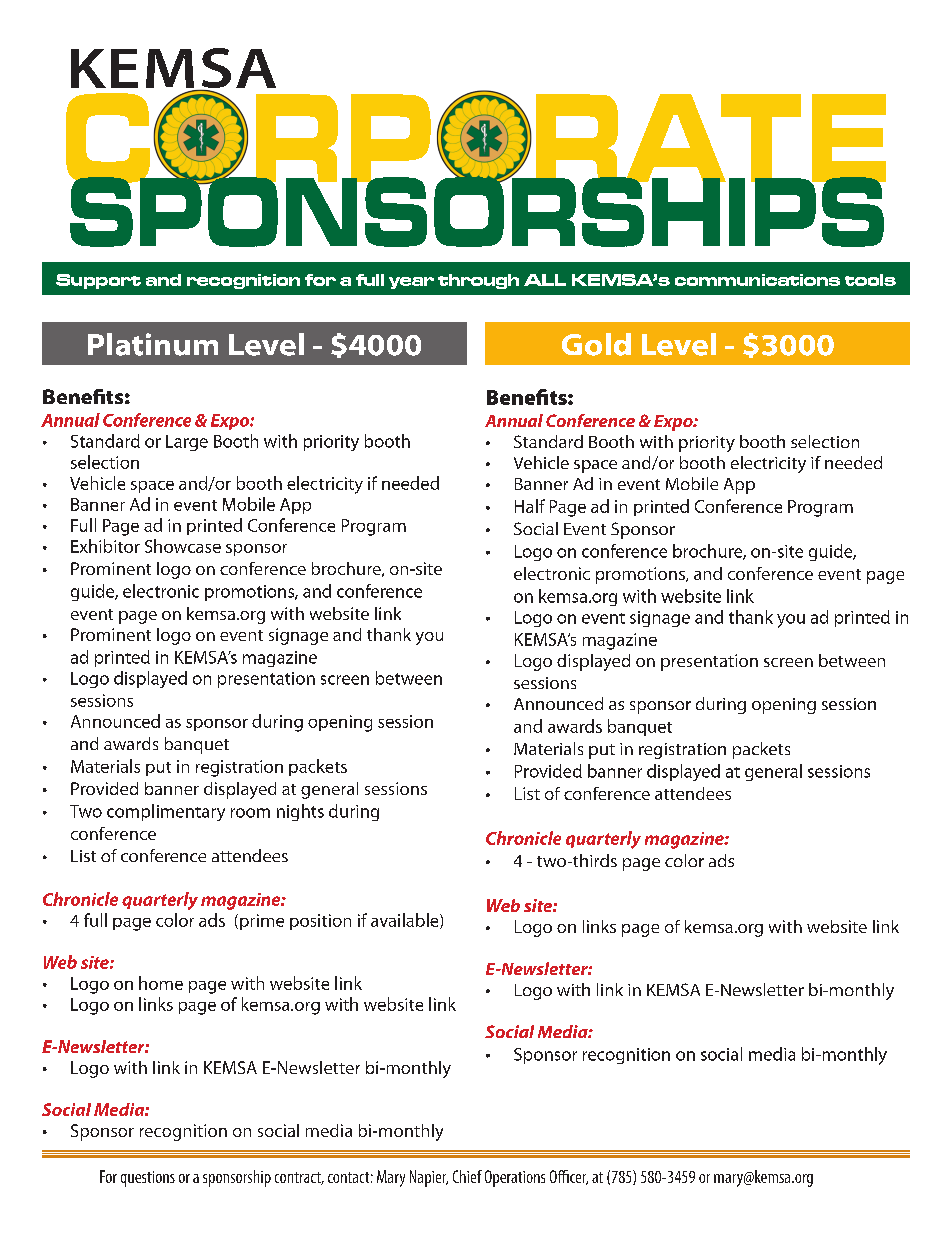 This screenshot has width=952, height=1233. I want to click on Officer, so click(569, 1177).
